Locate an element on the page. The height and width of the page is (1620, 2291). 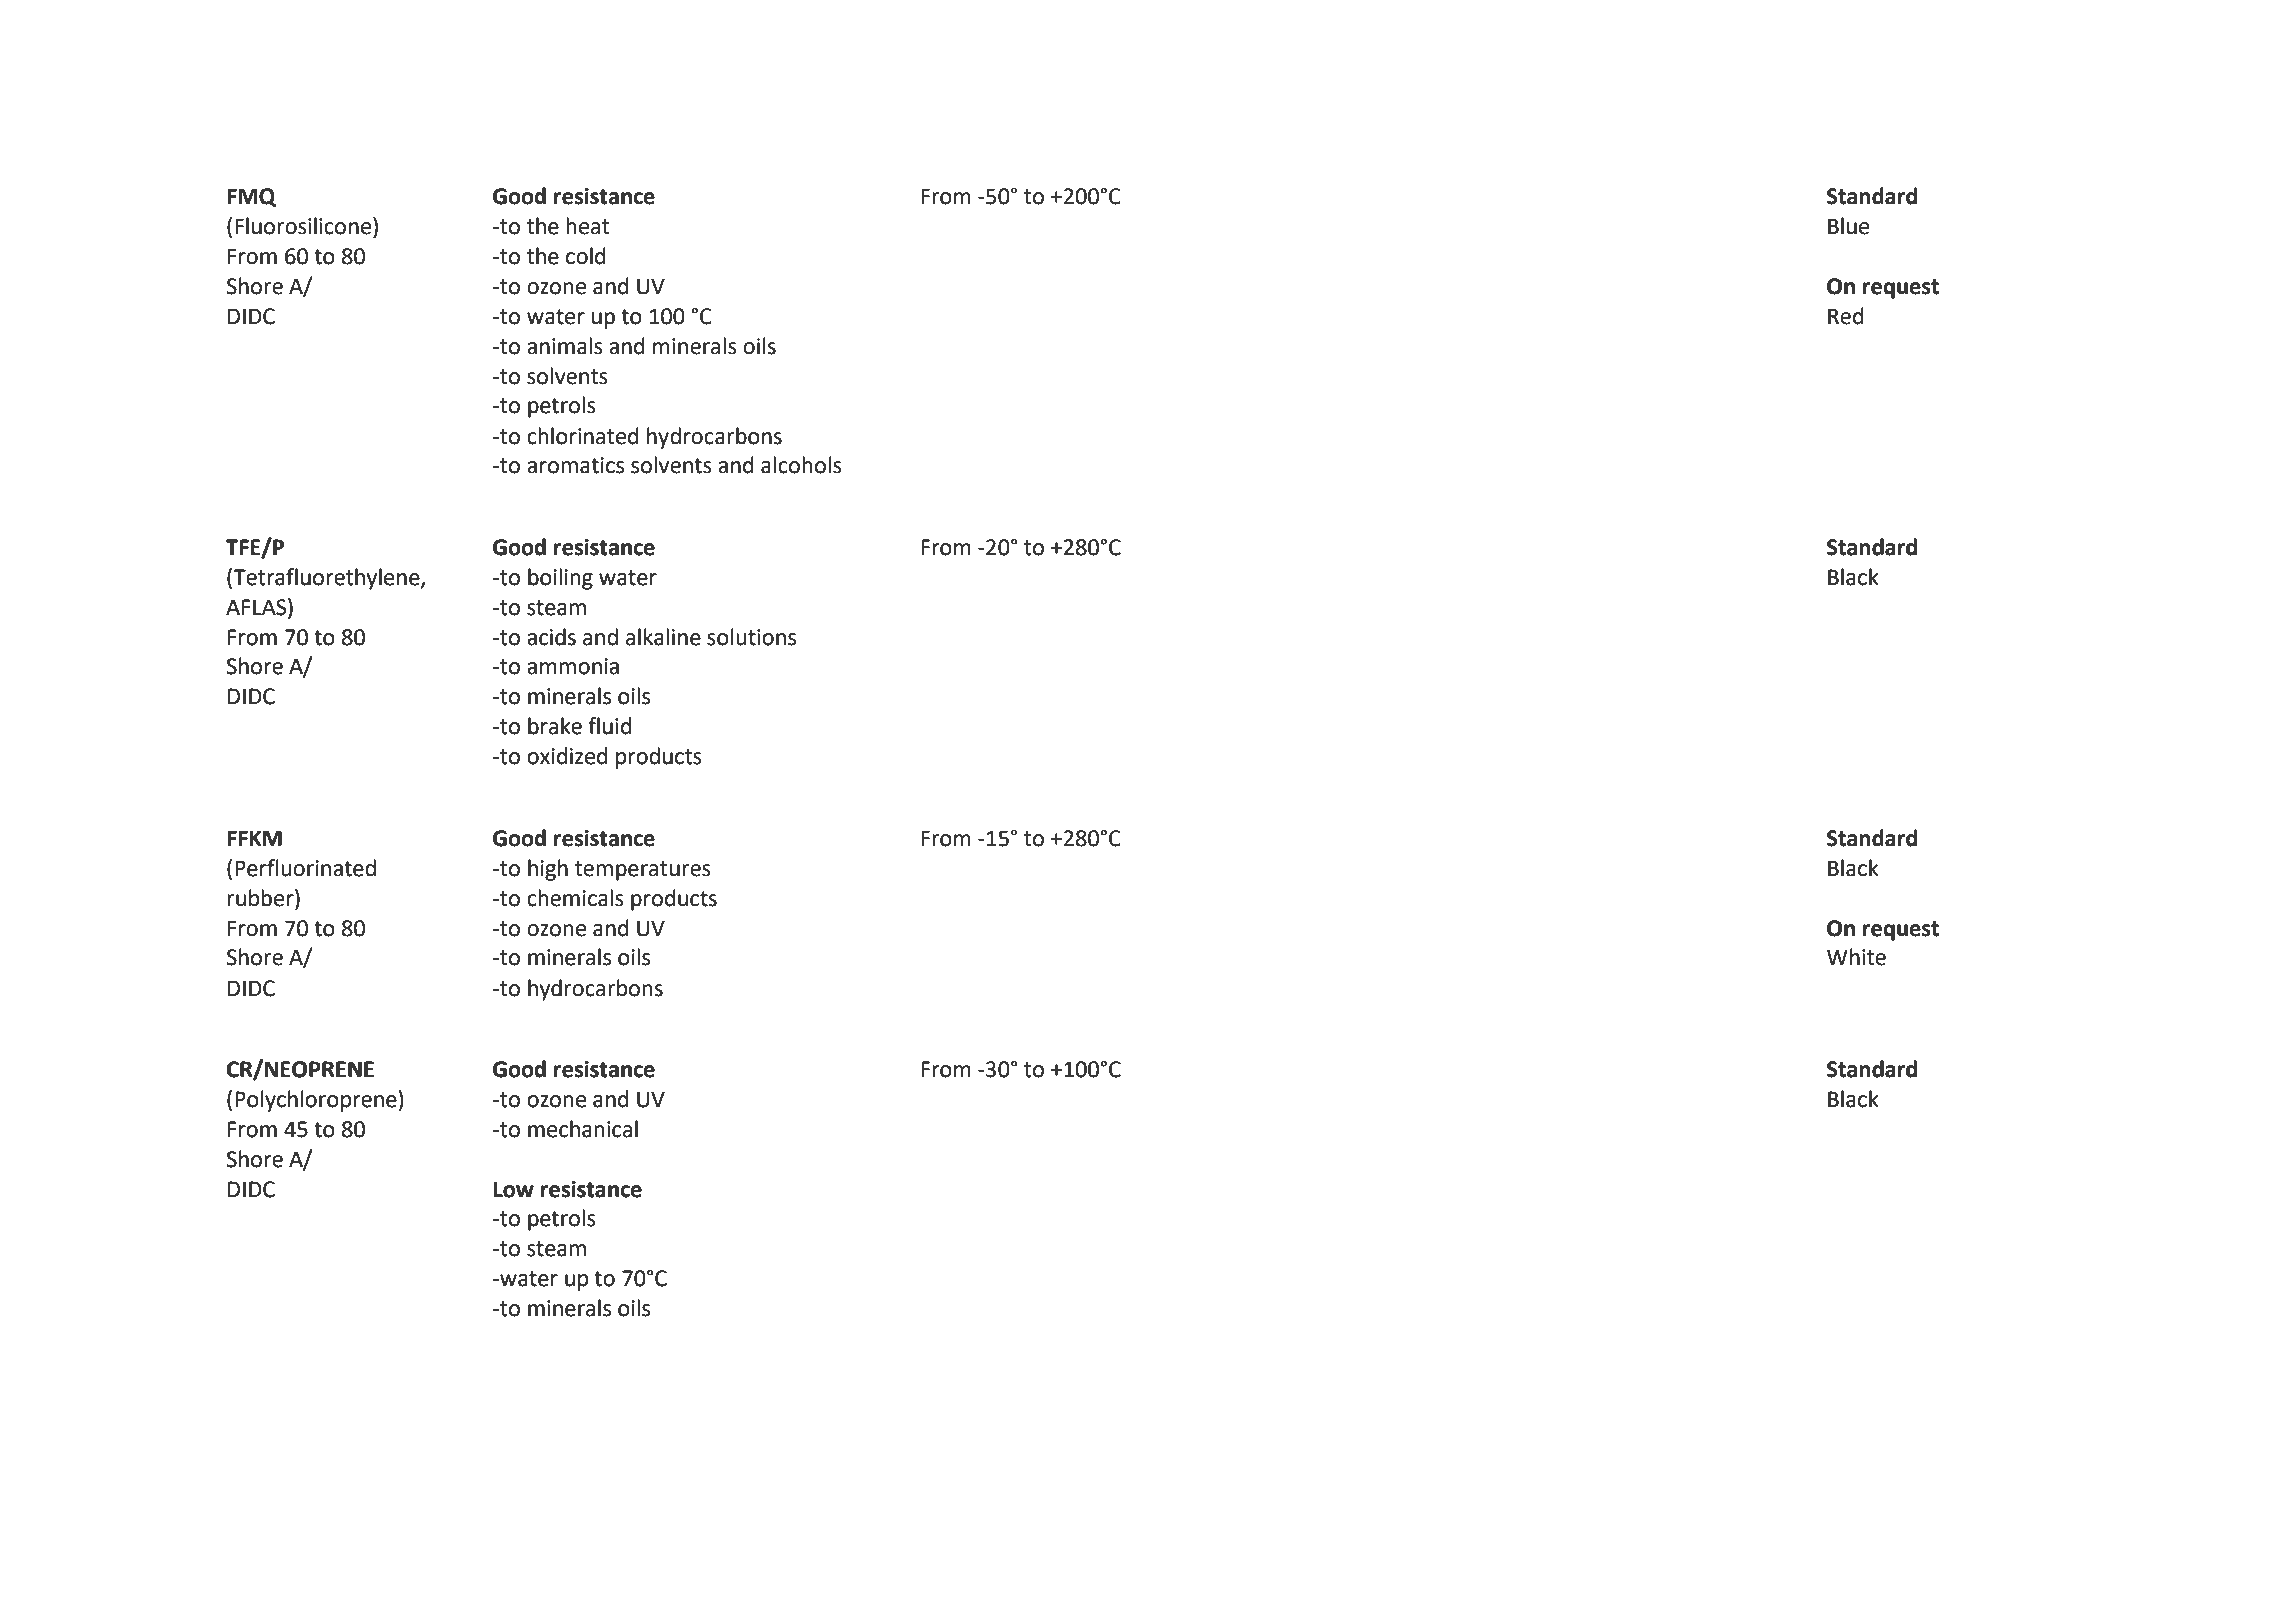
Blue is located at coordinates (1848, 226).
